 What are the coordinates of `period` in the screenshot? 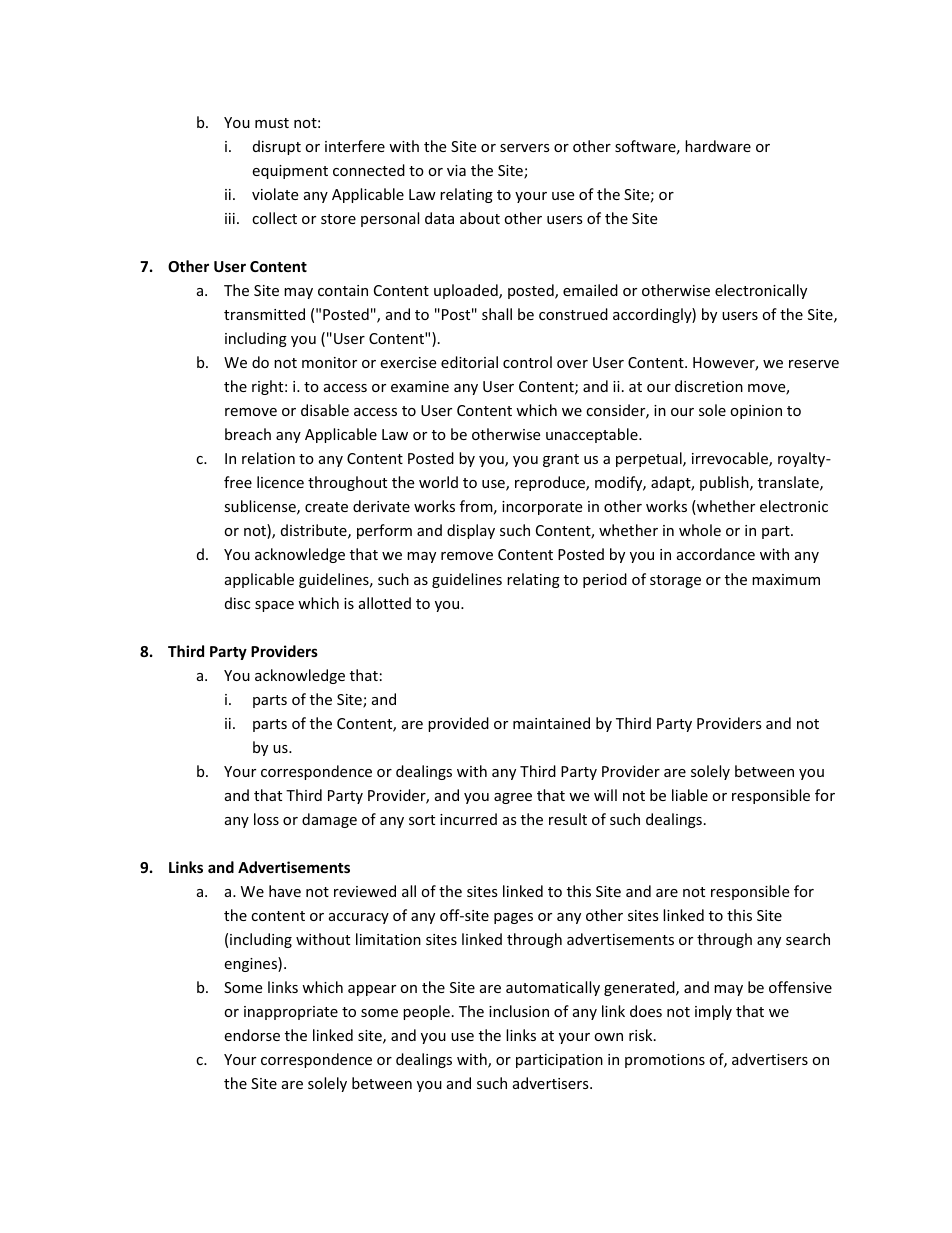 It's located at (605, 580).
